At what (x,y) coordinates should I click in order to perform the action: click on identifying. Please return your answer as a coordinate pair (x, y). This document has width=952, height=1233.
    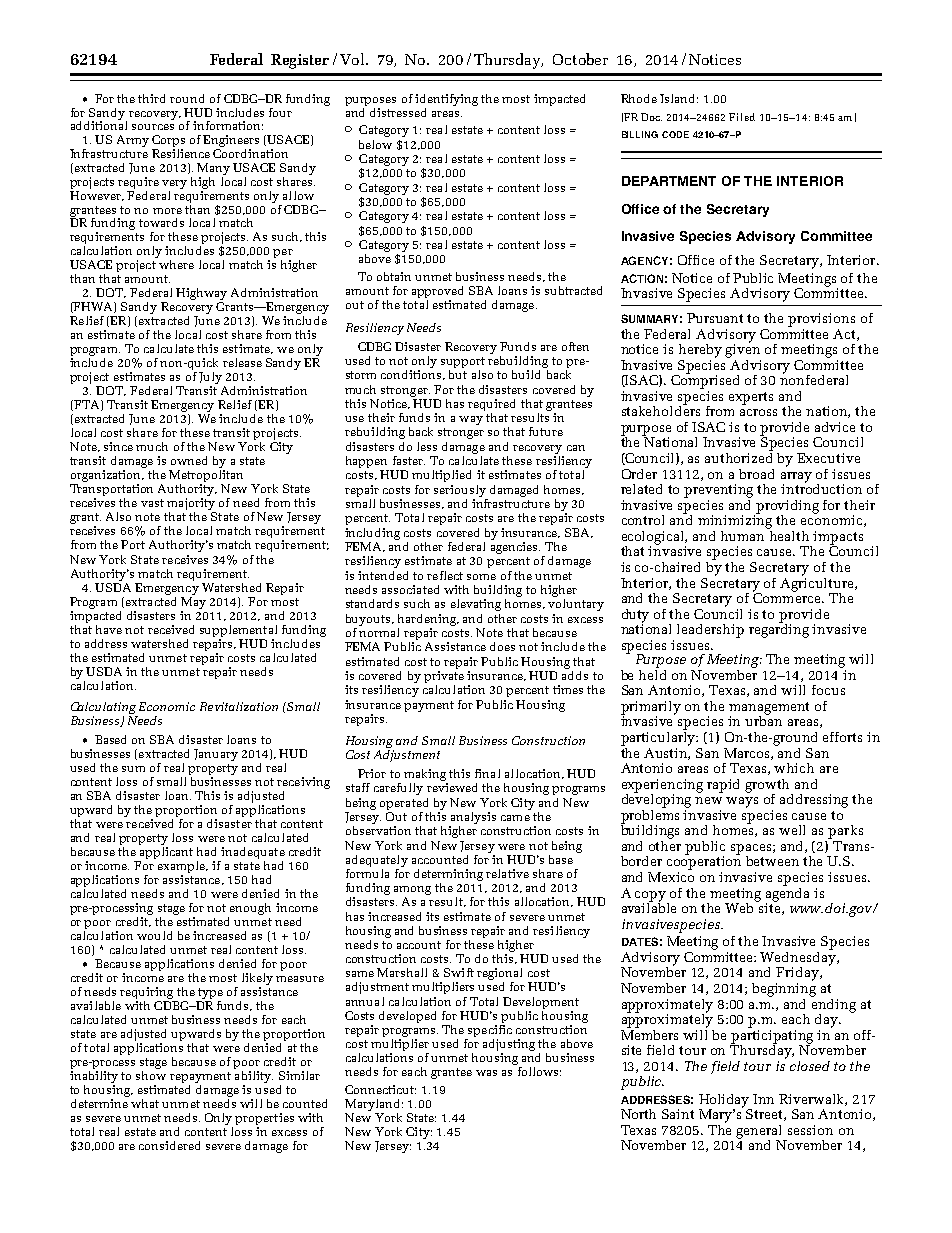
    Looking at the image, I should click on (446, 100).
